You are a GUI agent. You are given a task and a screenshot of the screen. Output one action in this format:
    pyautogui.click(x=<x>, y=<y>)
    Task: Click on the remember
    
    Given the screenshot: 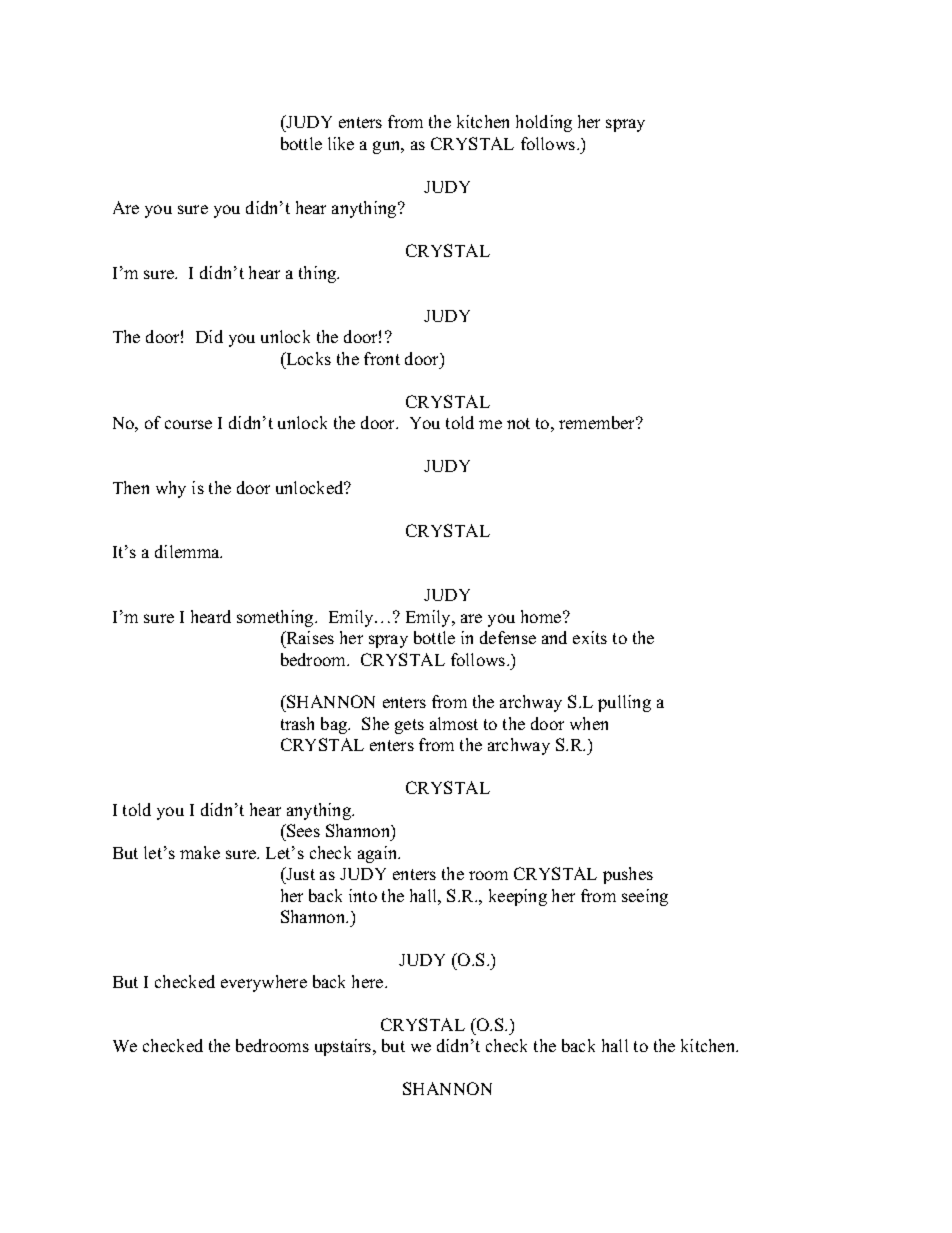 What is the action you would take?
    pyautogui.click(x=598, y=422)
